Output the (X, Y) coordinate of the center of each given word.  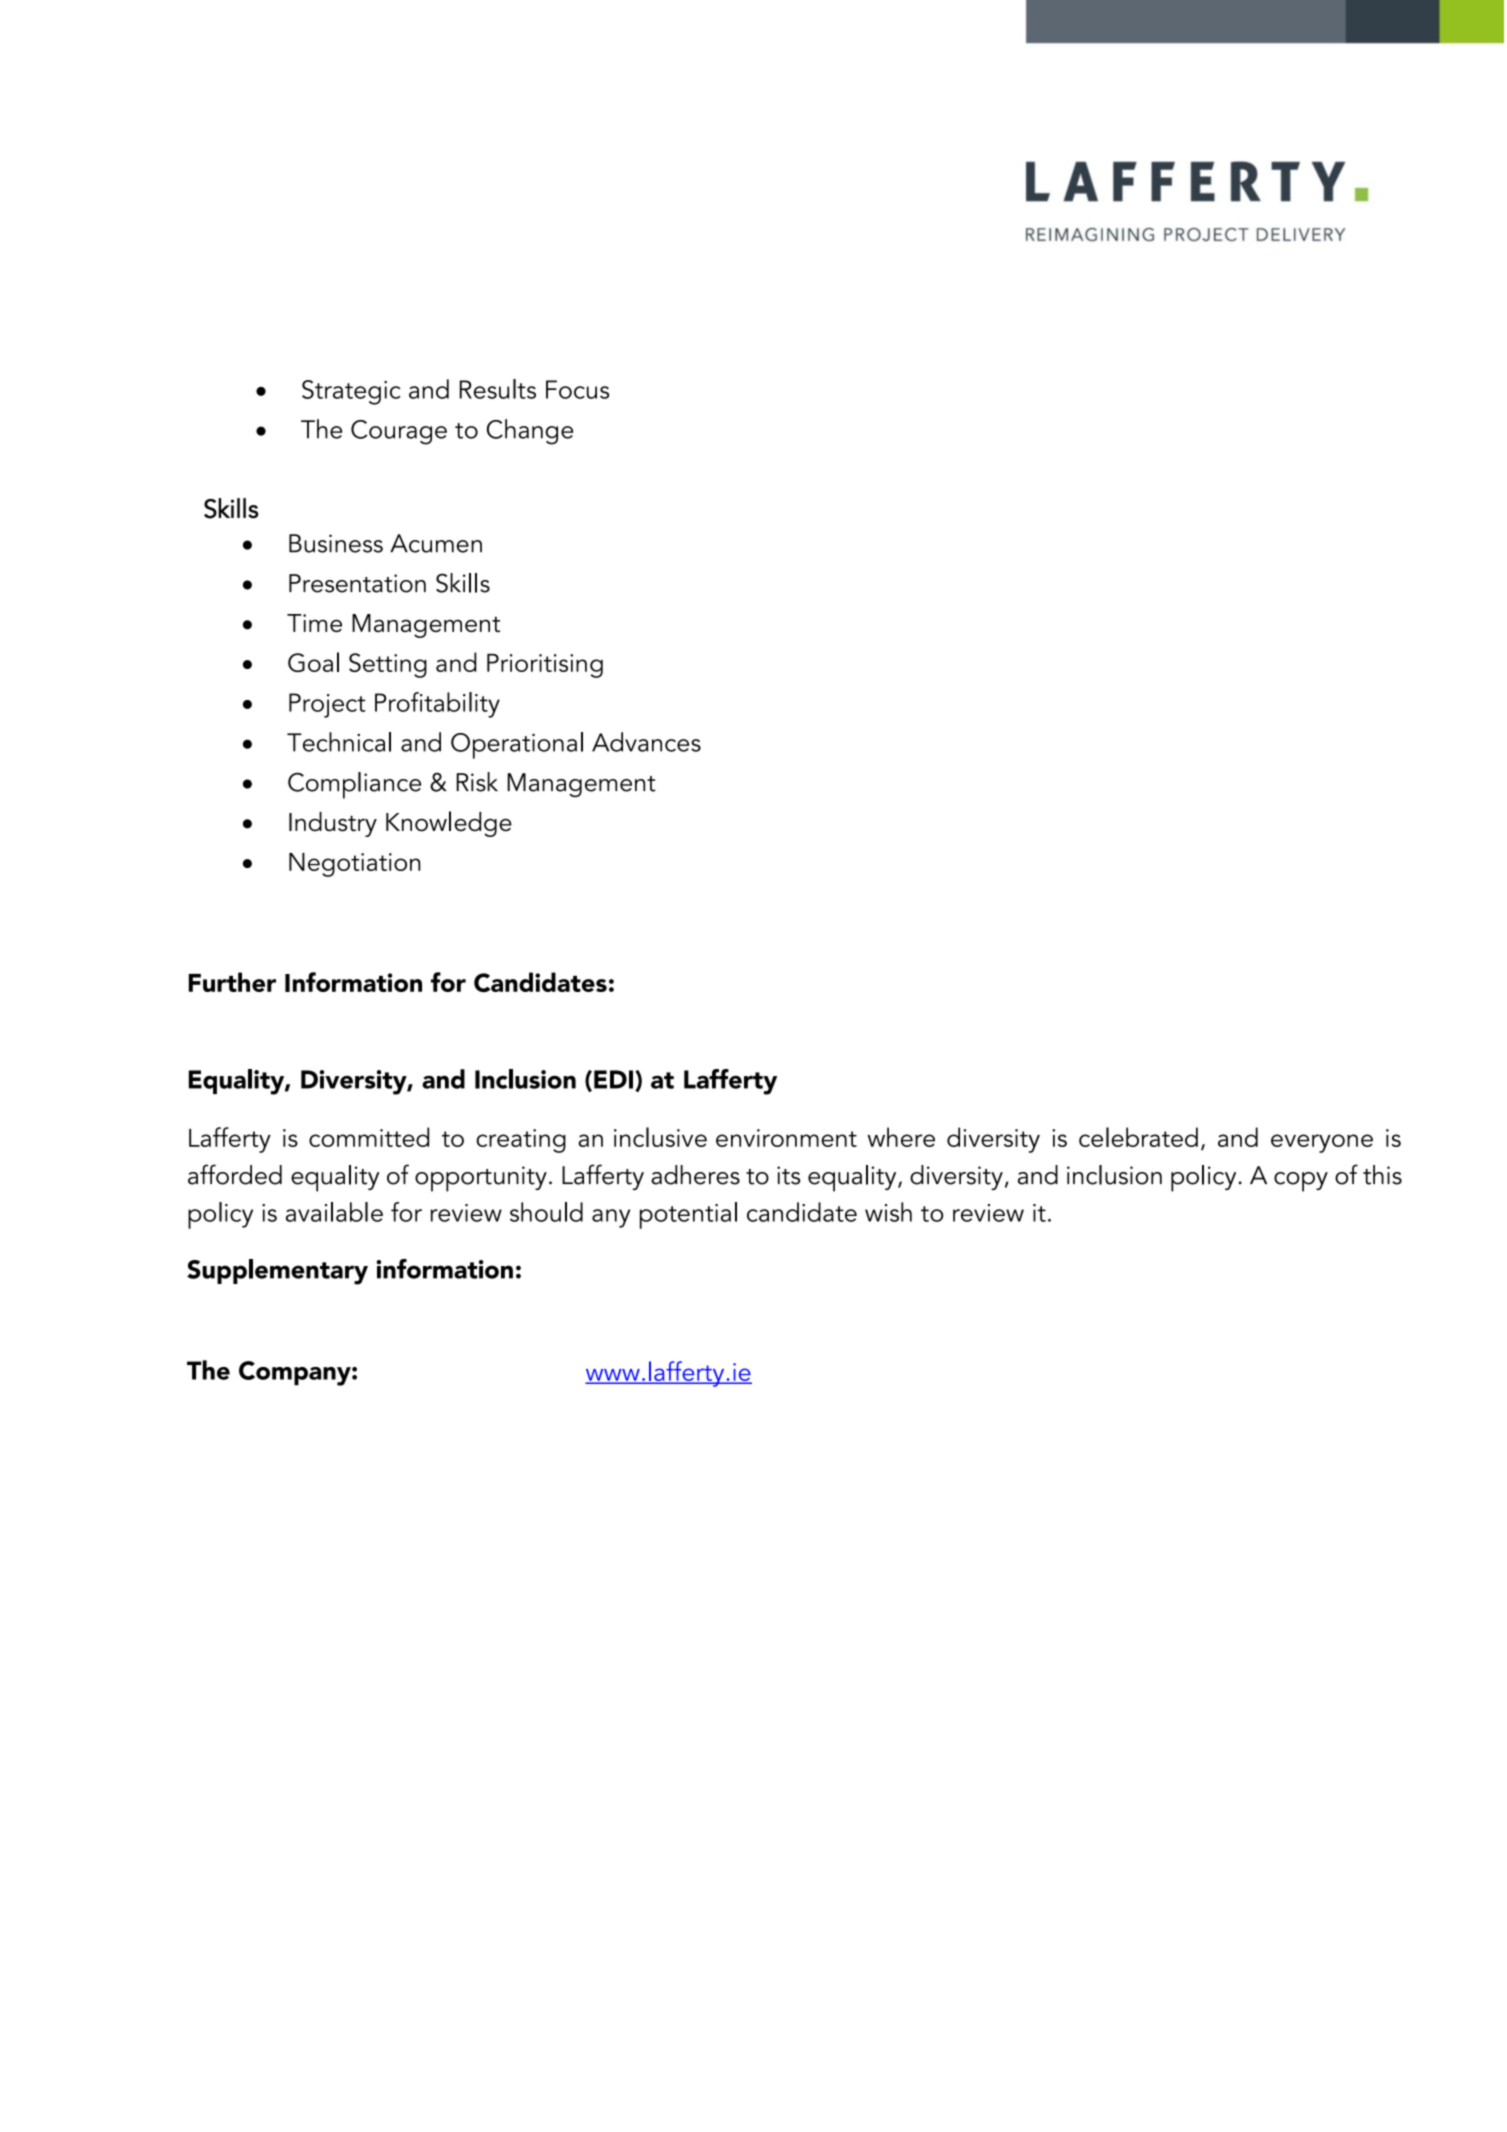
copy (1301, 1182)
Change (530, 432)
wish (888, 1212)
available (334, 1212)
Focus (577, 389)
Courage (399, 432)
